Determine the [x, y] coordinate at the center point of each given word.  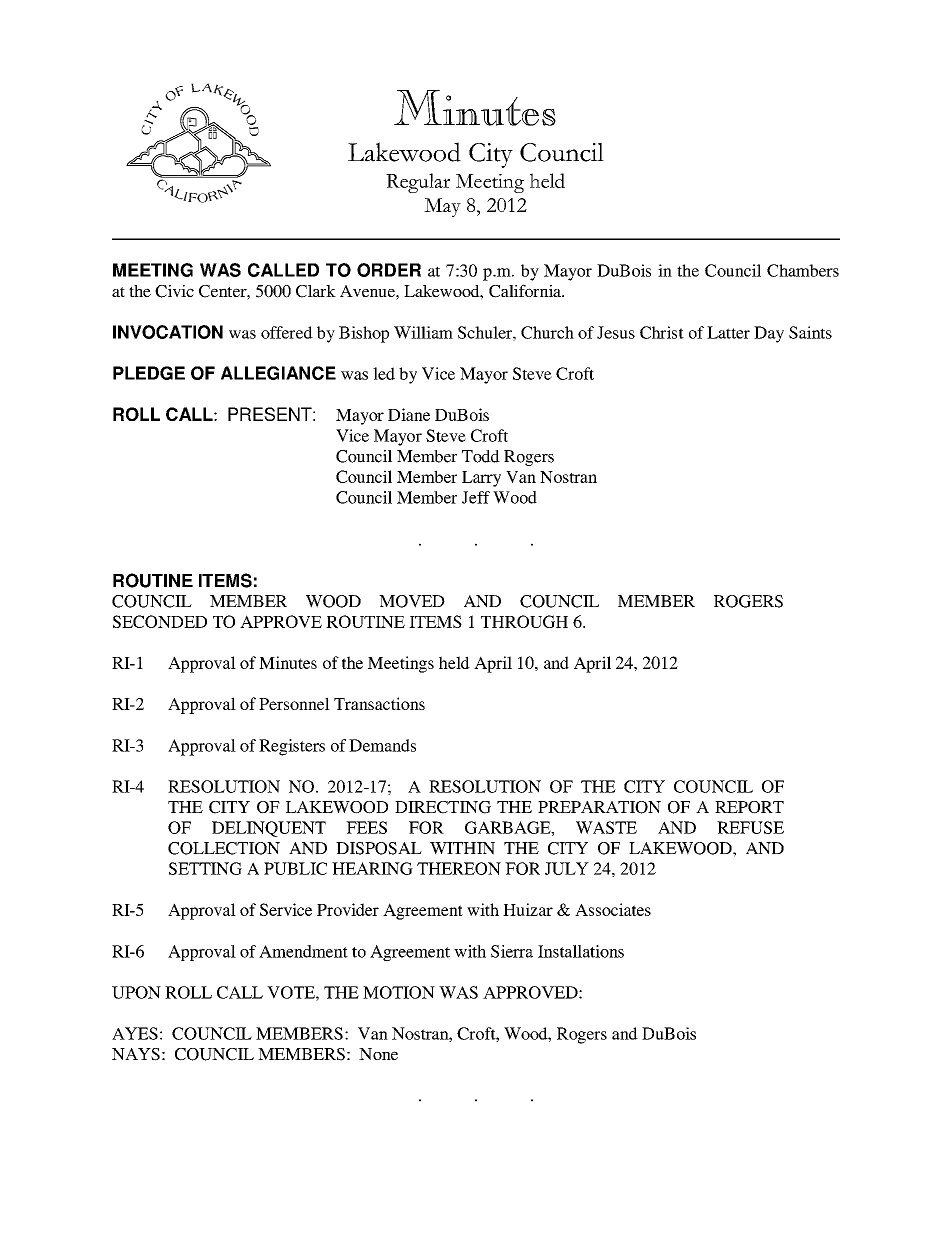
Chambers [803, 270]
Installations [581, 951]
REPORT [749, 807]
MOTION [399, 992]
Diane [409, 414]
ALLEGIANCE [278, 373]
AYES [135, 1033]
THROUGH [524, 621]
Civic [174, 291]
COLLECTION [224, 848]
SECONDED [160, 621]
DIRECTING [443, 807]
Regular [418, 183]
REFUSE [750, 827]
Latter [728, 332]
